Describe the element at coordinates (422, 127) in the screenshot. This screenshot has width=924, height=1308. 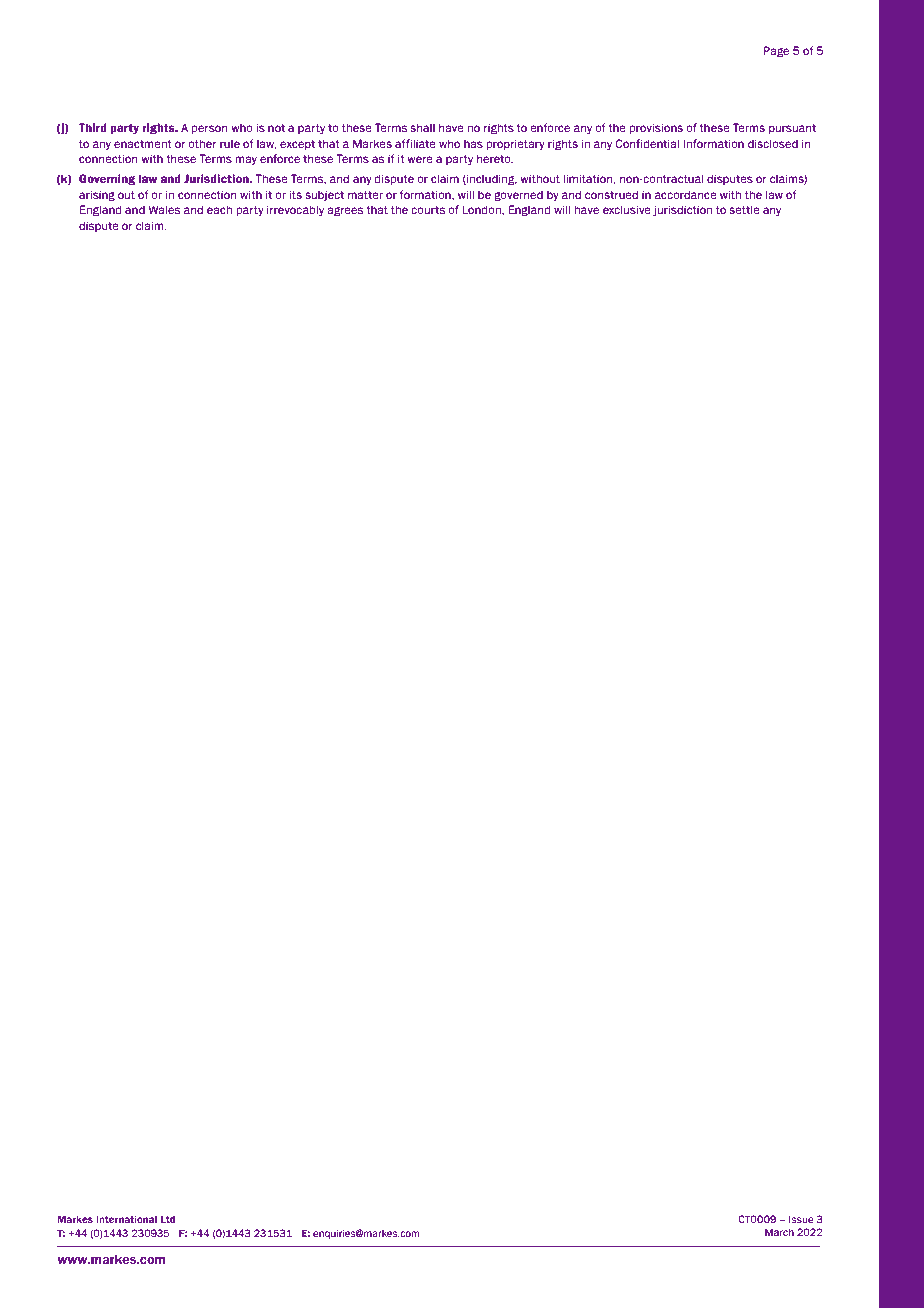
I see `shall` at that location.
